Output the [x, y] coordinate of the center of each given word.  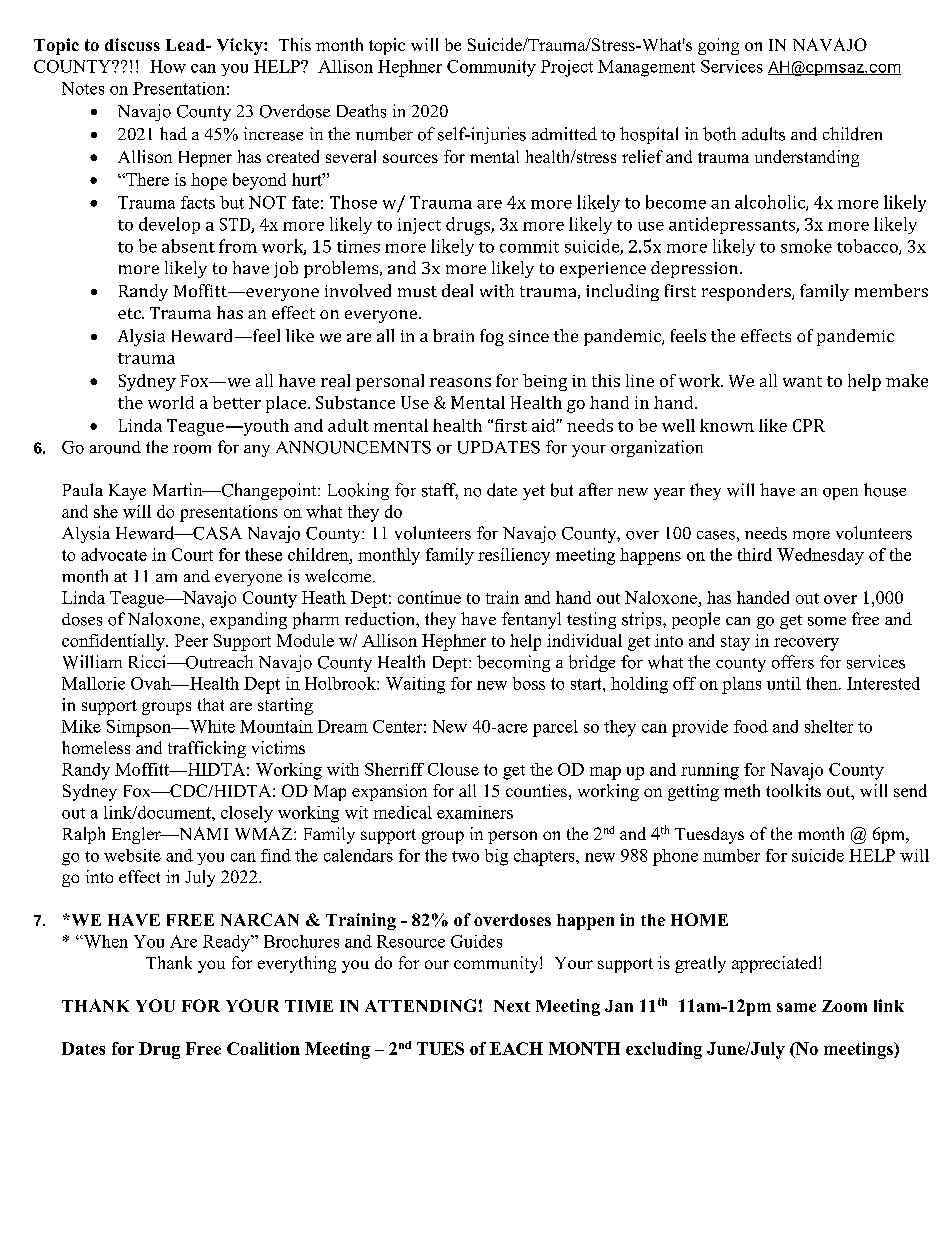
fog [492, 337]
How [168, 66]
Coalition [263, 1048]
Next [512, 1006]
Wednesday [820, 556]
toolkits [793, 790]
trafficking [207, 749]
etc [130, 313]
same [796, 1007]
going [718, 46]
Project [567, 68]
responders [747, 292]
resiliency [514, 556]
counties [536, 790]
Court [192, 554]
